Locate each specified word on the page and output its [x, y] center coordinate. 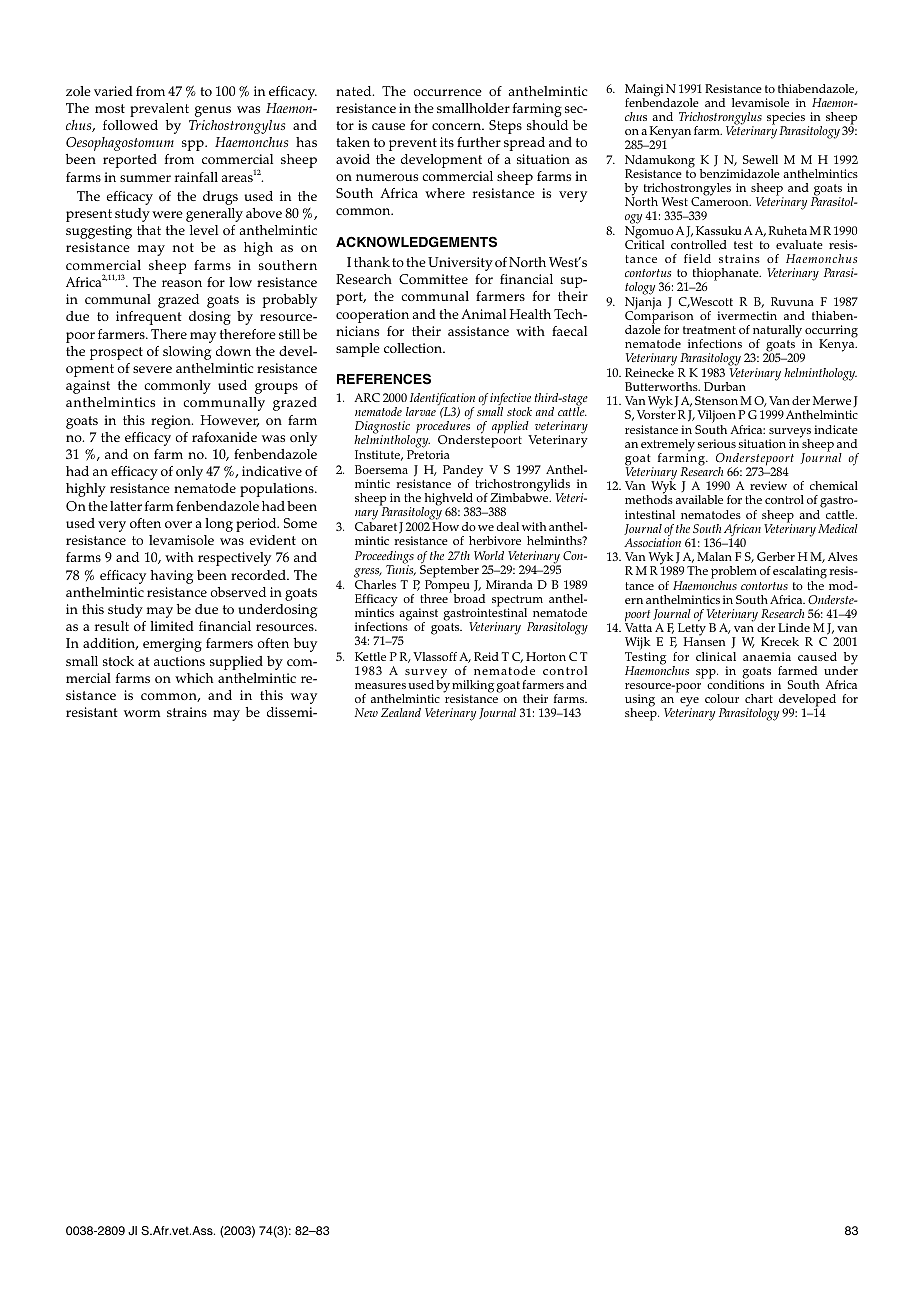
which [194, 678]
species [786, 120]
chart [759, 698]
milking [473, 687]
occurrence [447, 92]
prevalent [159, 110]
